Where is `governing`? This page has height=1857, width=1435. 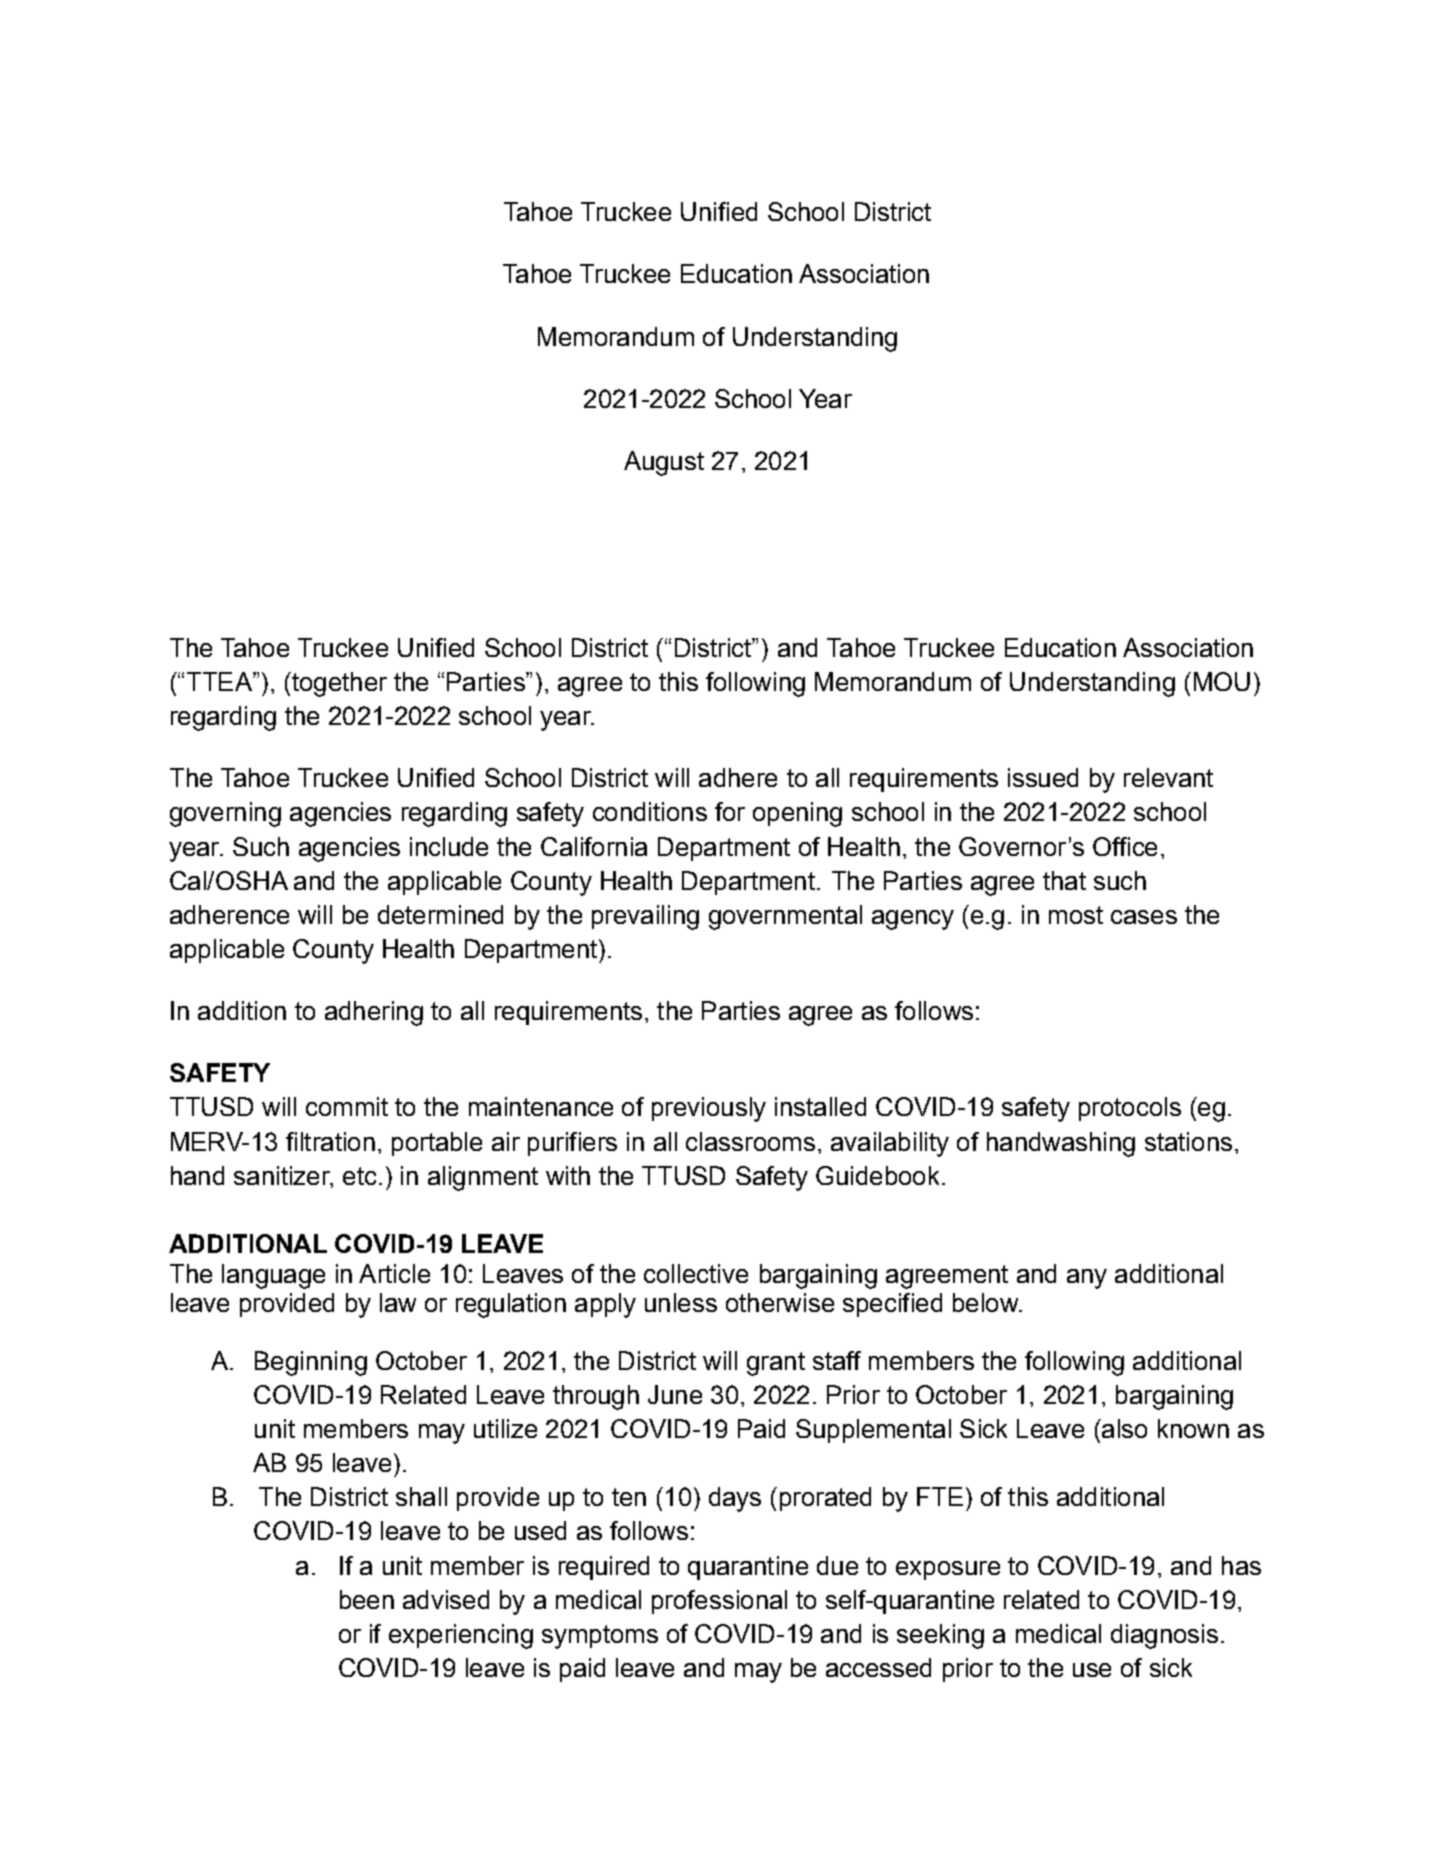
governing is located at coordinates (225, 814).
